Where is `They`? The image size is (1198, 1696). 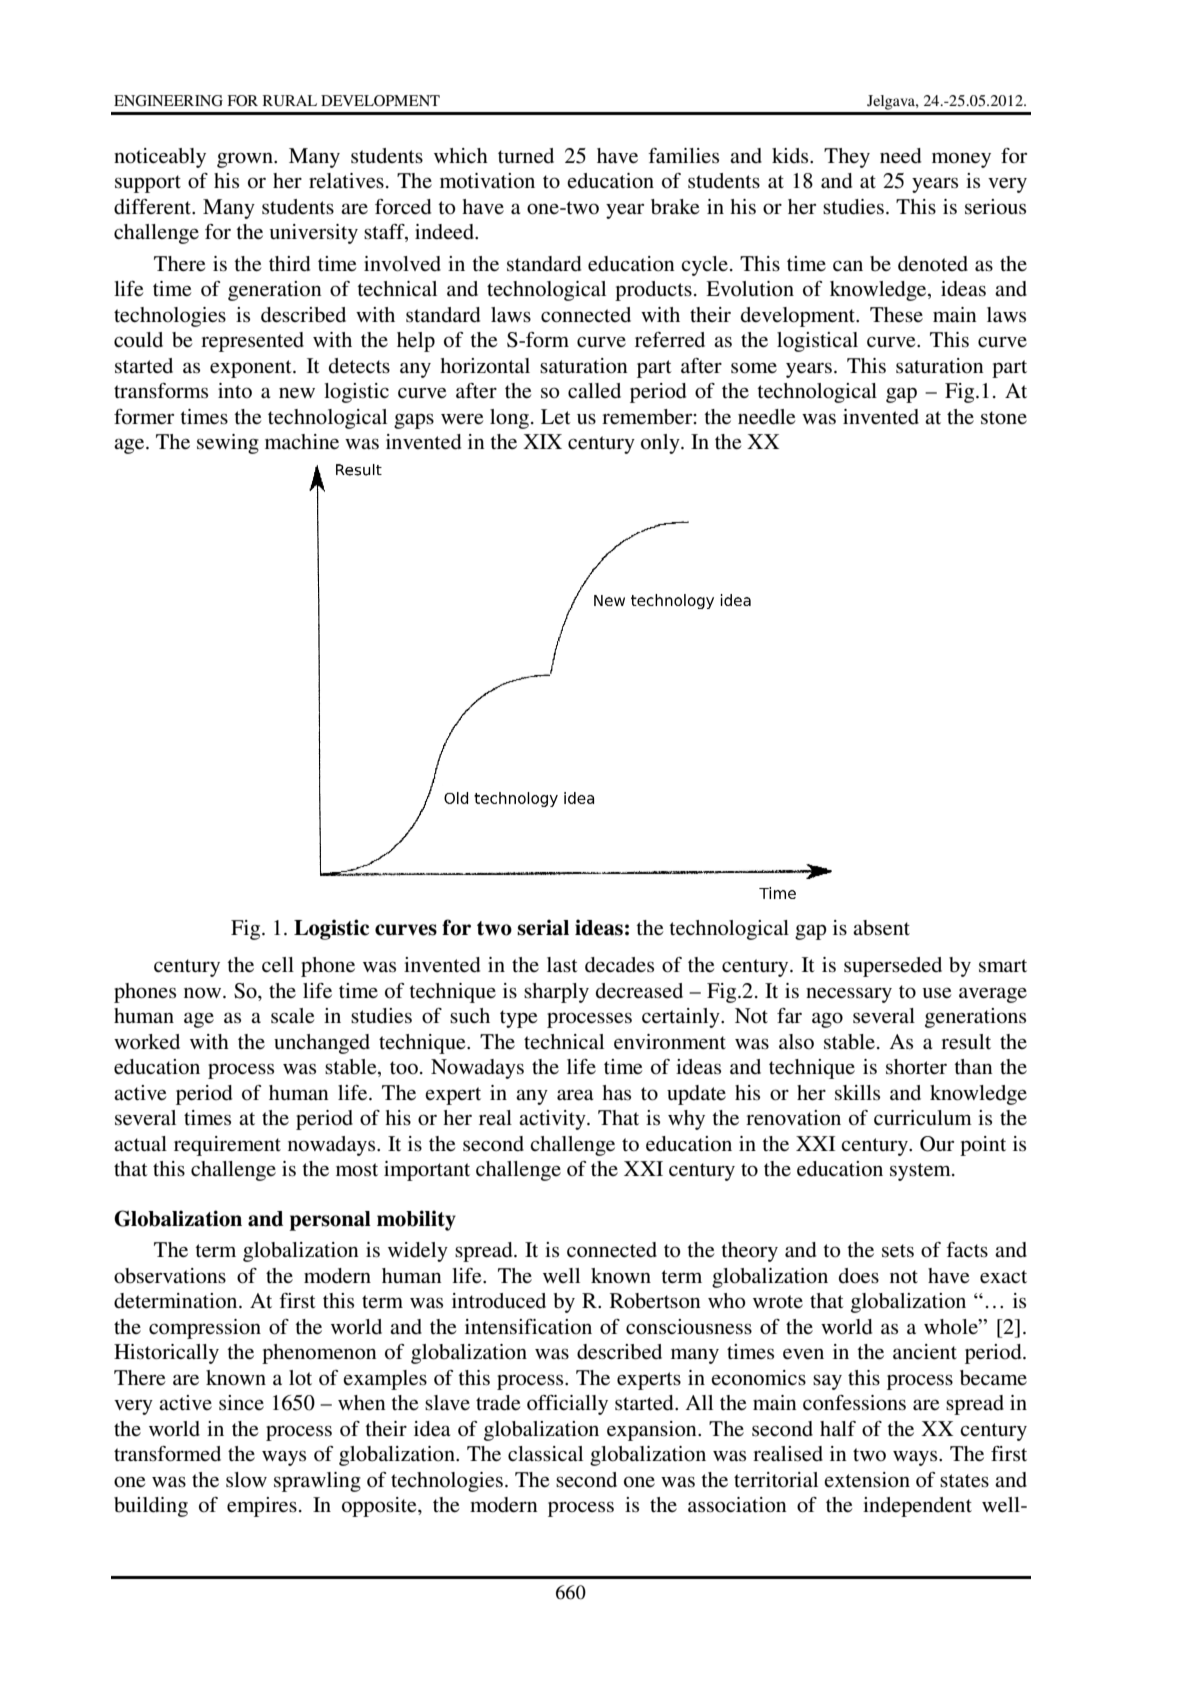
They is located at coordinates (847, 158).
